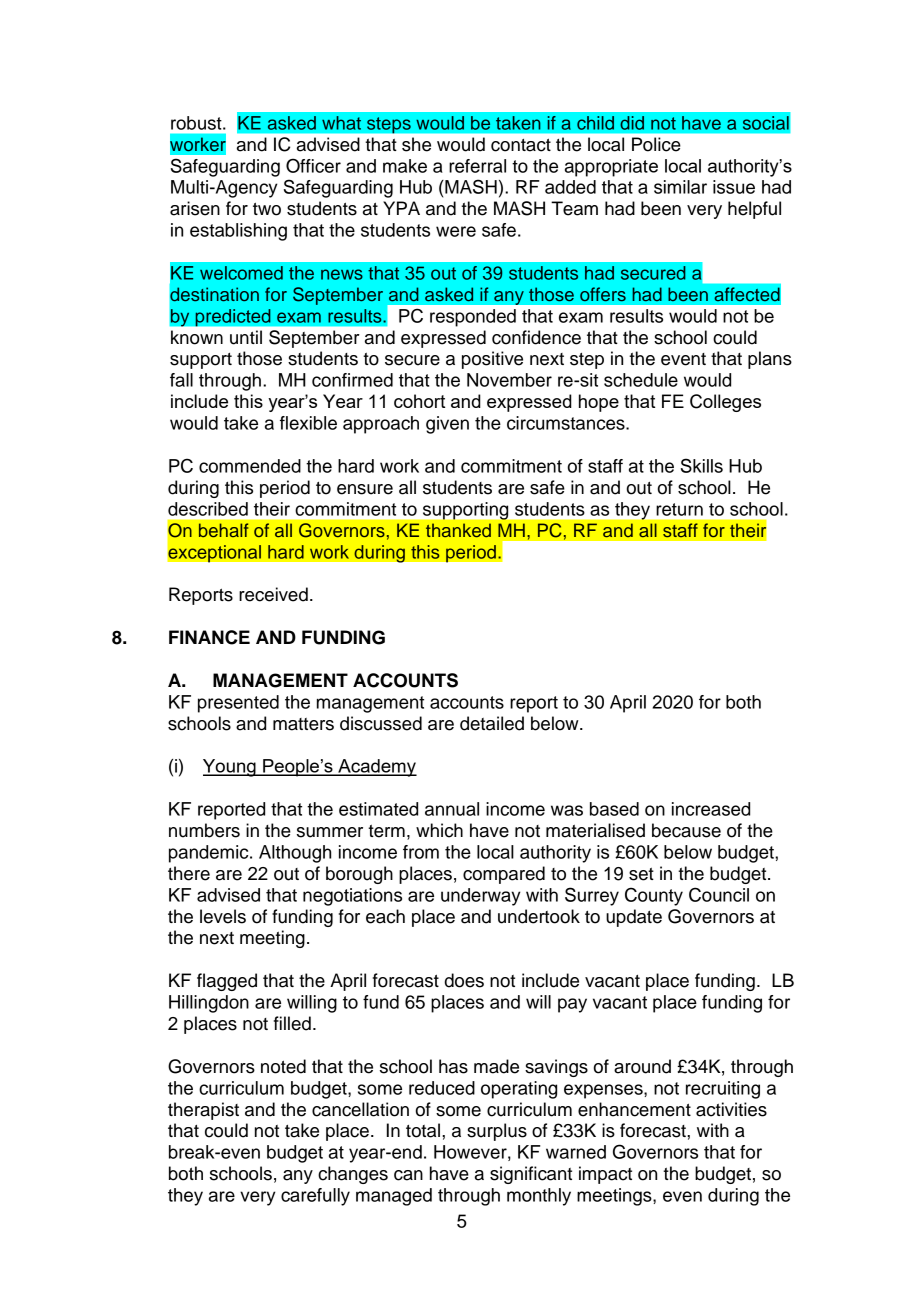 The width and height of the image is (924, 1308). Describe the element at coordinates (731, 1109) in the image. I see `activities` at that location.
